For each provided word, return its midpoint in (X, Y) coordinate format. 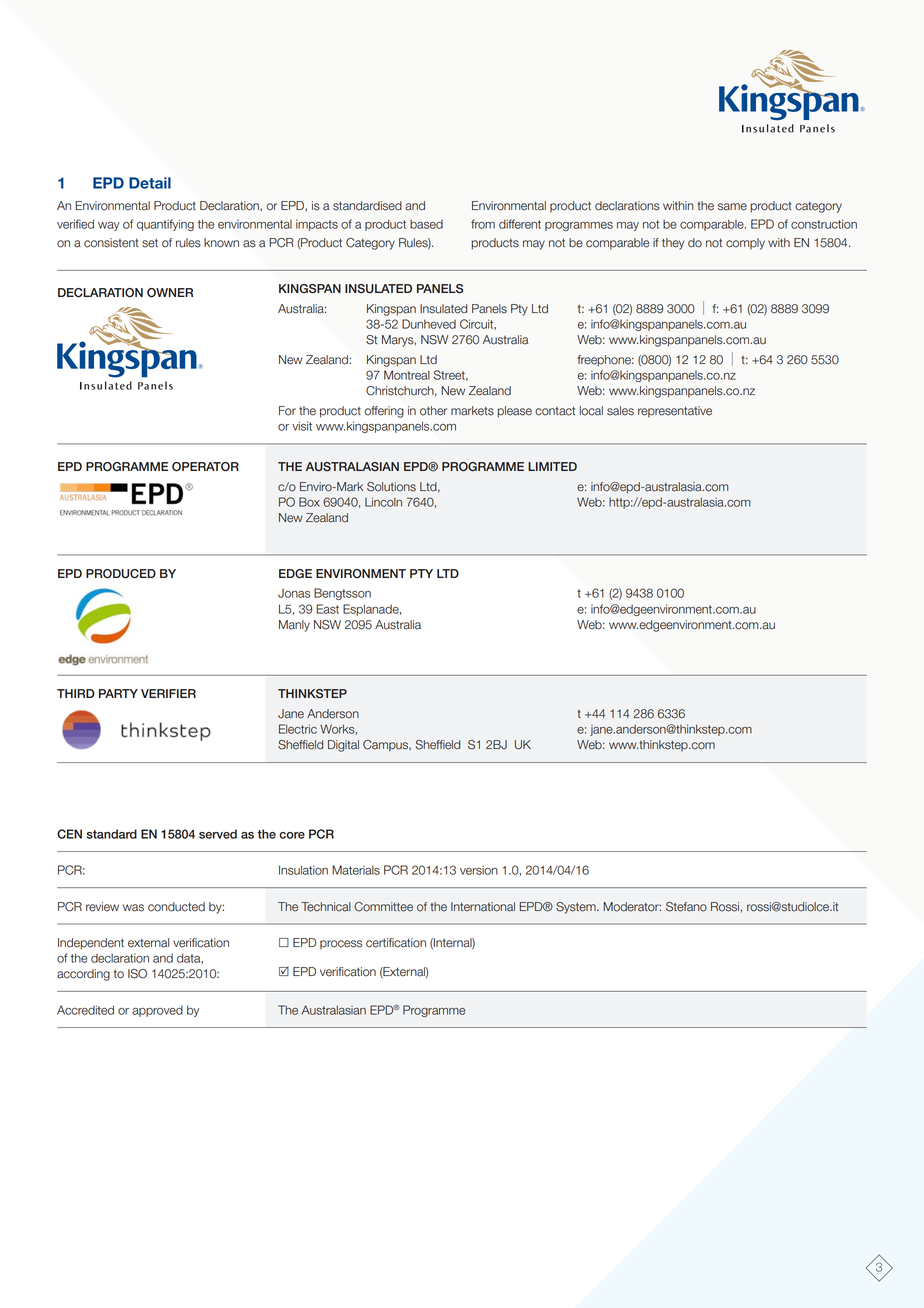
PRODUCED (121, 574)
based (426, 224)
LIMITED (552, 466)
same (732, 207)
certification (396, 943)
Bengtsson (342, 594)
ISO (137, 974)
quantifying (165, 225)
